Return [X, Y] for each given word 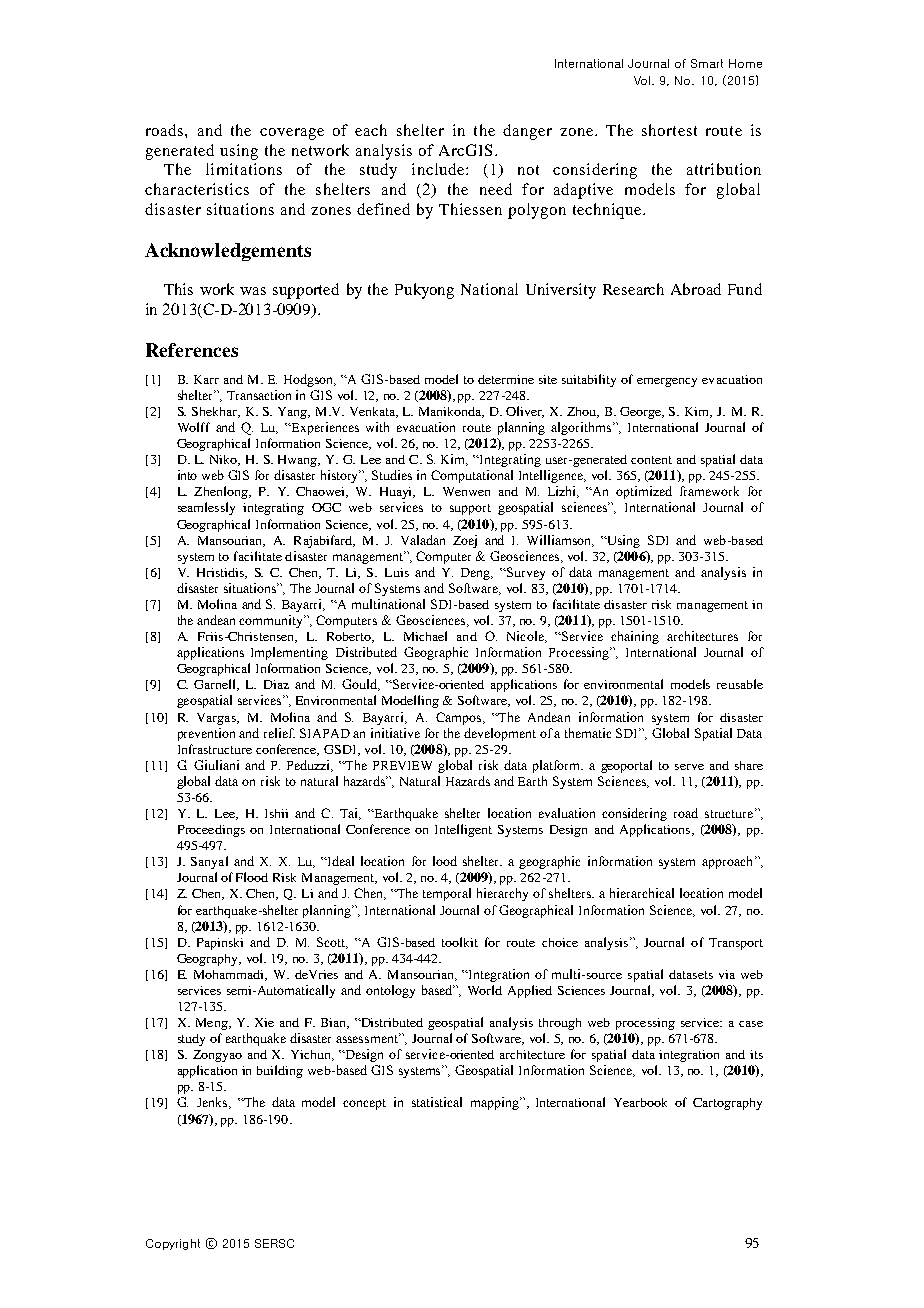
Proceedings [211, 831]
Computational [472, 476]
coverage [292, 134]
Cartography [727, 1104]
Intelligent [463, 830]
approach [727, 862]
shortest [669, 130]
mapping [496, 1103]
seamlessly [206, 508]
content [651, 460]
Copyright [173, 1244]
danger [527, 132]
